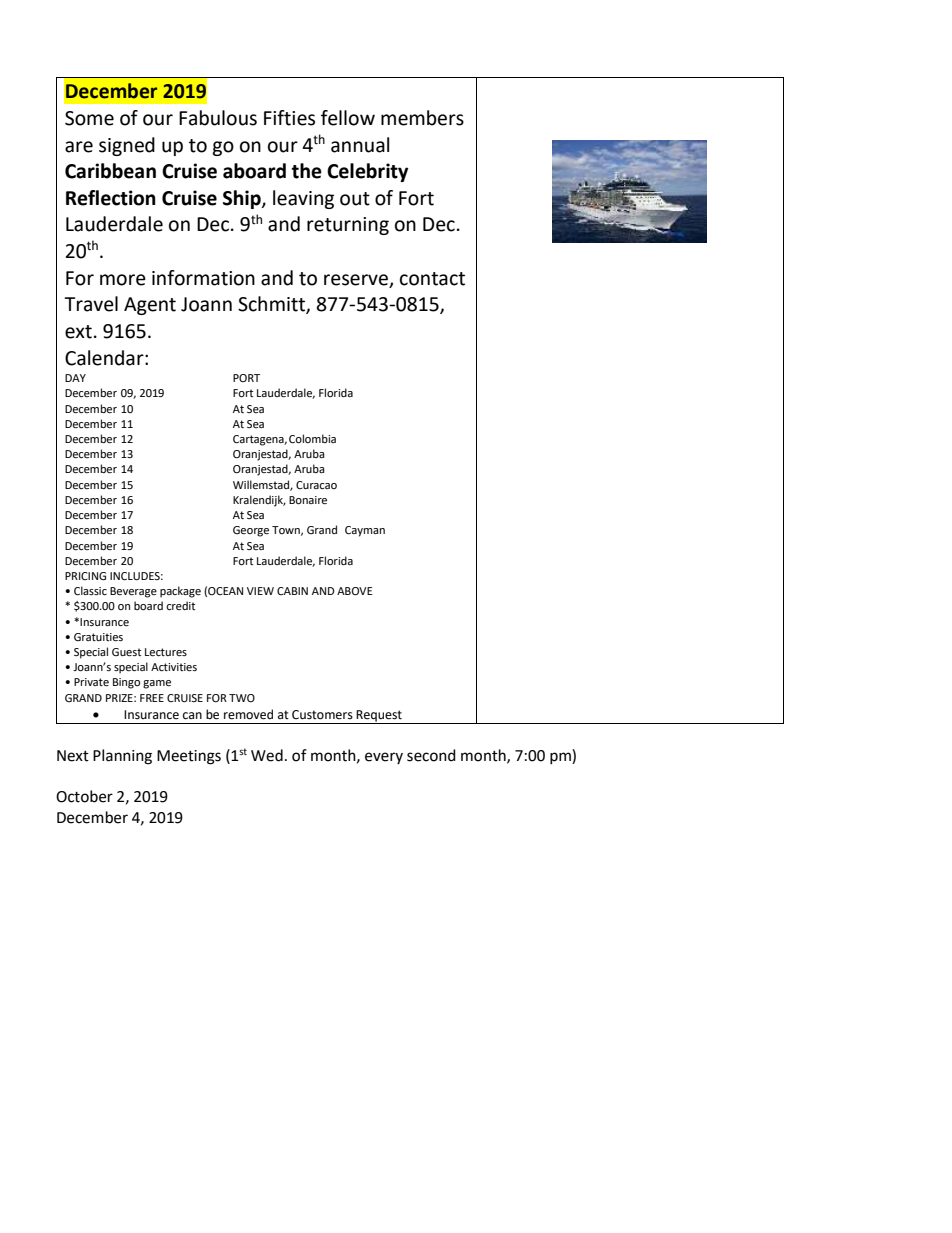  Describe the element at coordinates (365, 531) in the screenshot. I see `Cayman` at that location.
